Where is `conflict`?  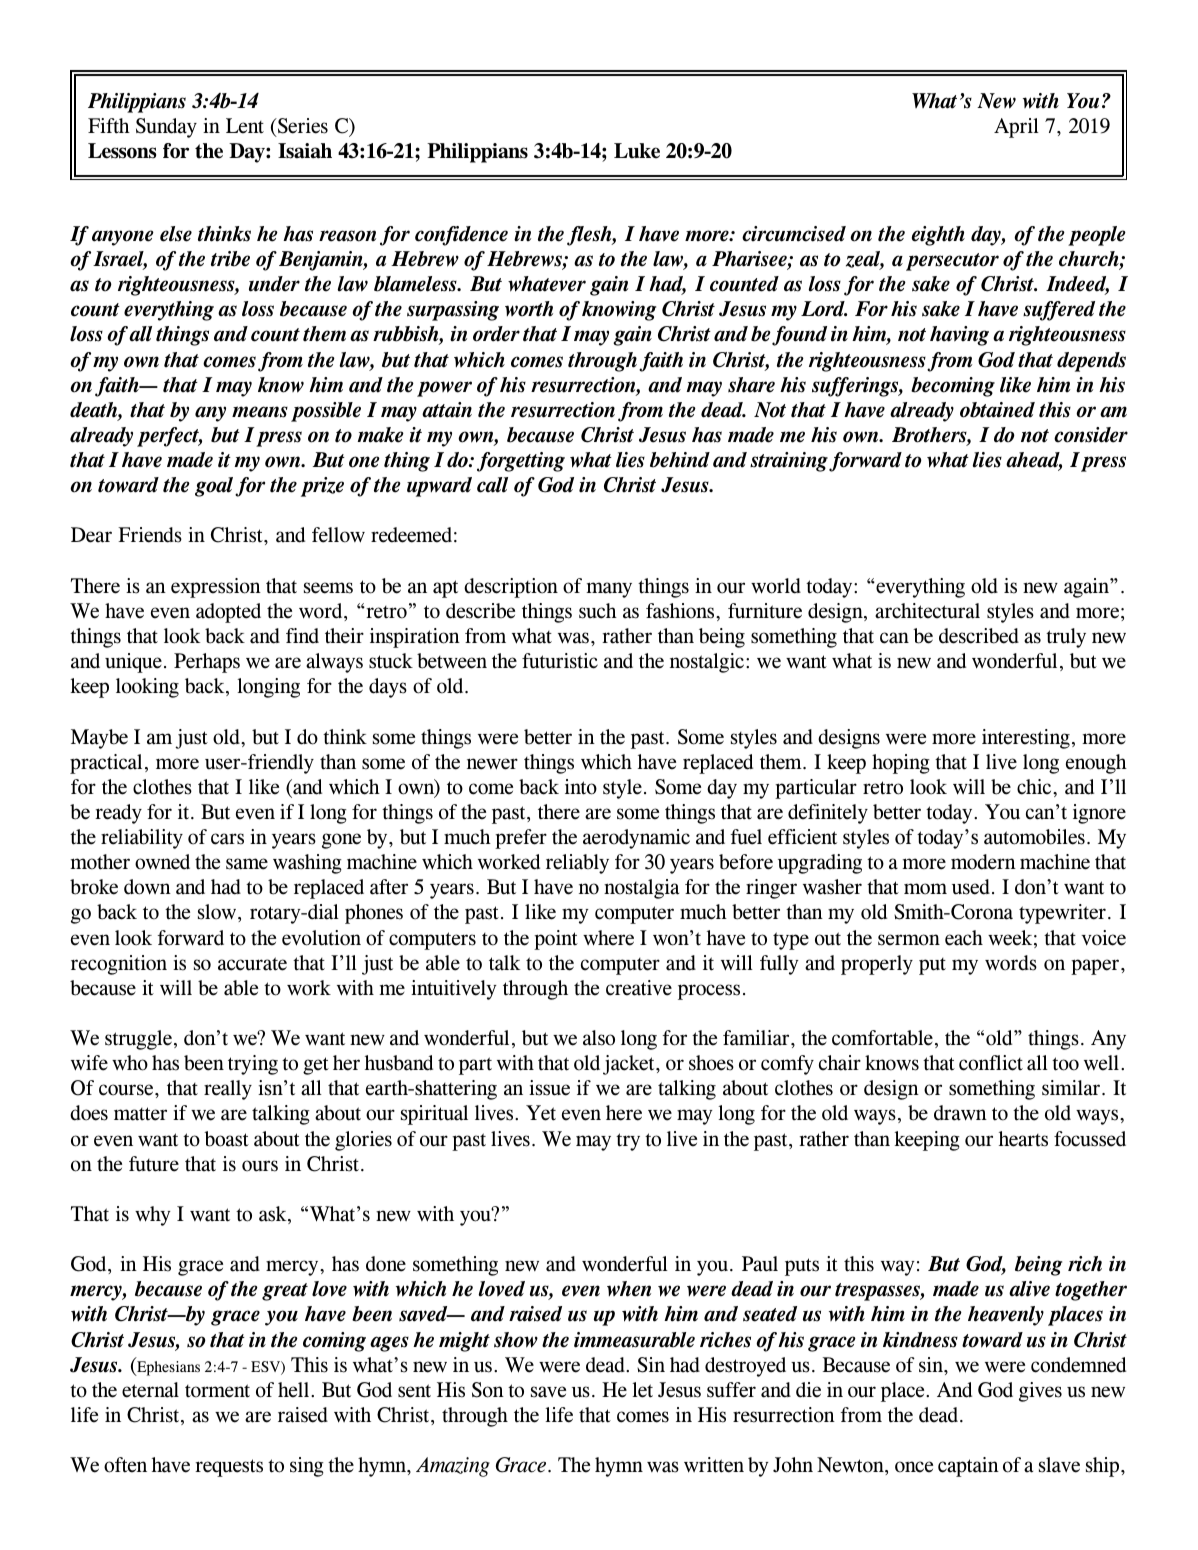
conflict is located at coordinates (991, 1063).
